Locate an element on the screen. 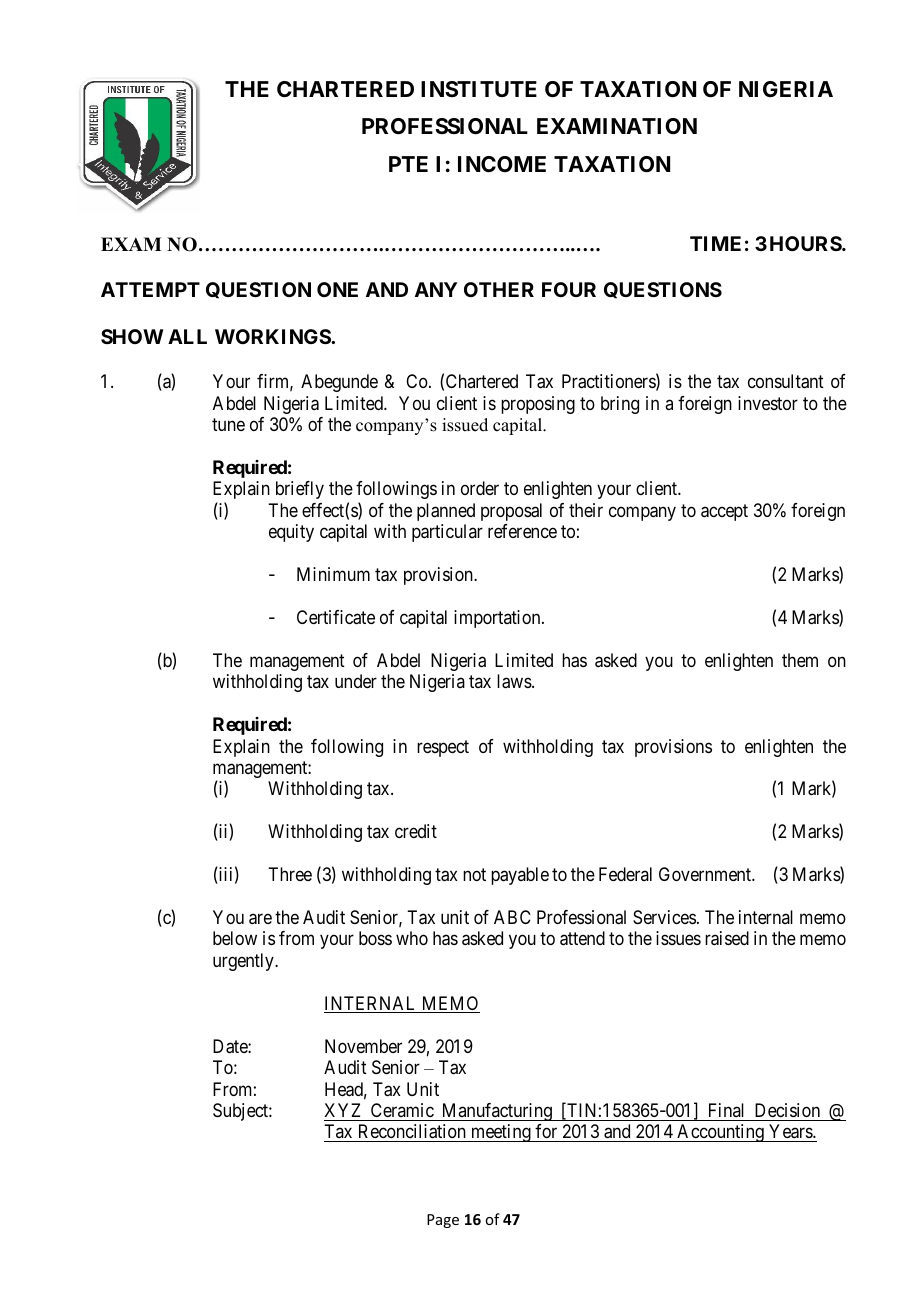 This screenshot has width=924, height=1307. XYZ is located at coordinates (342, 1110).
